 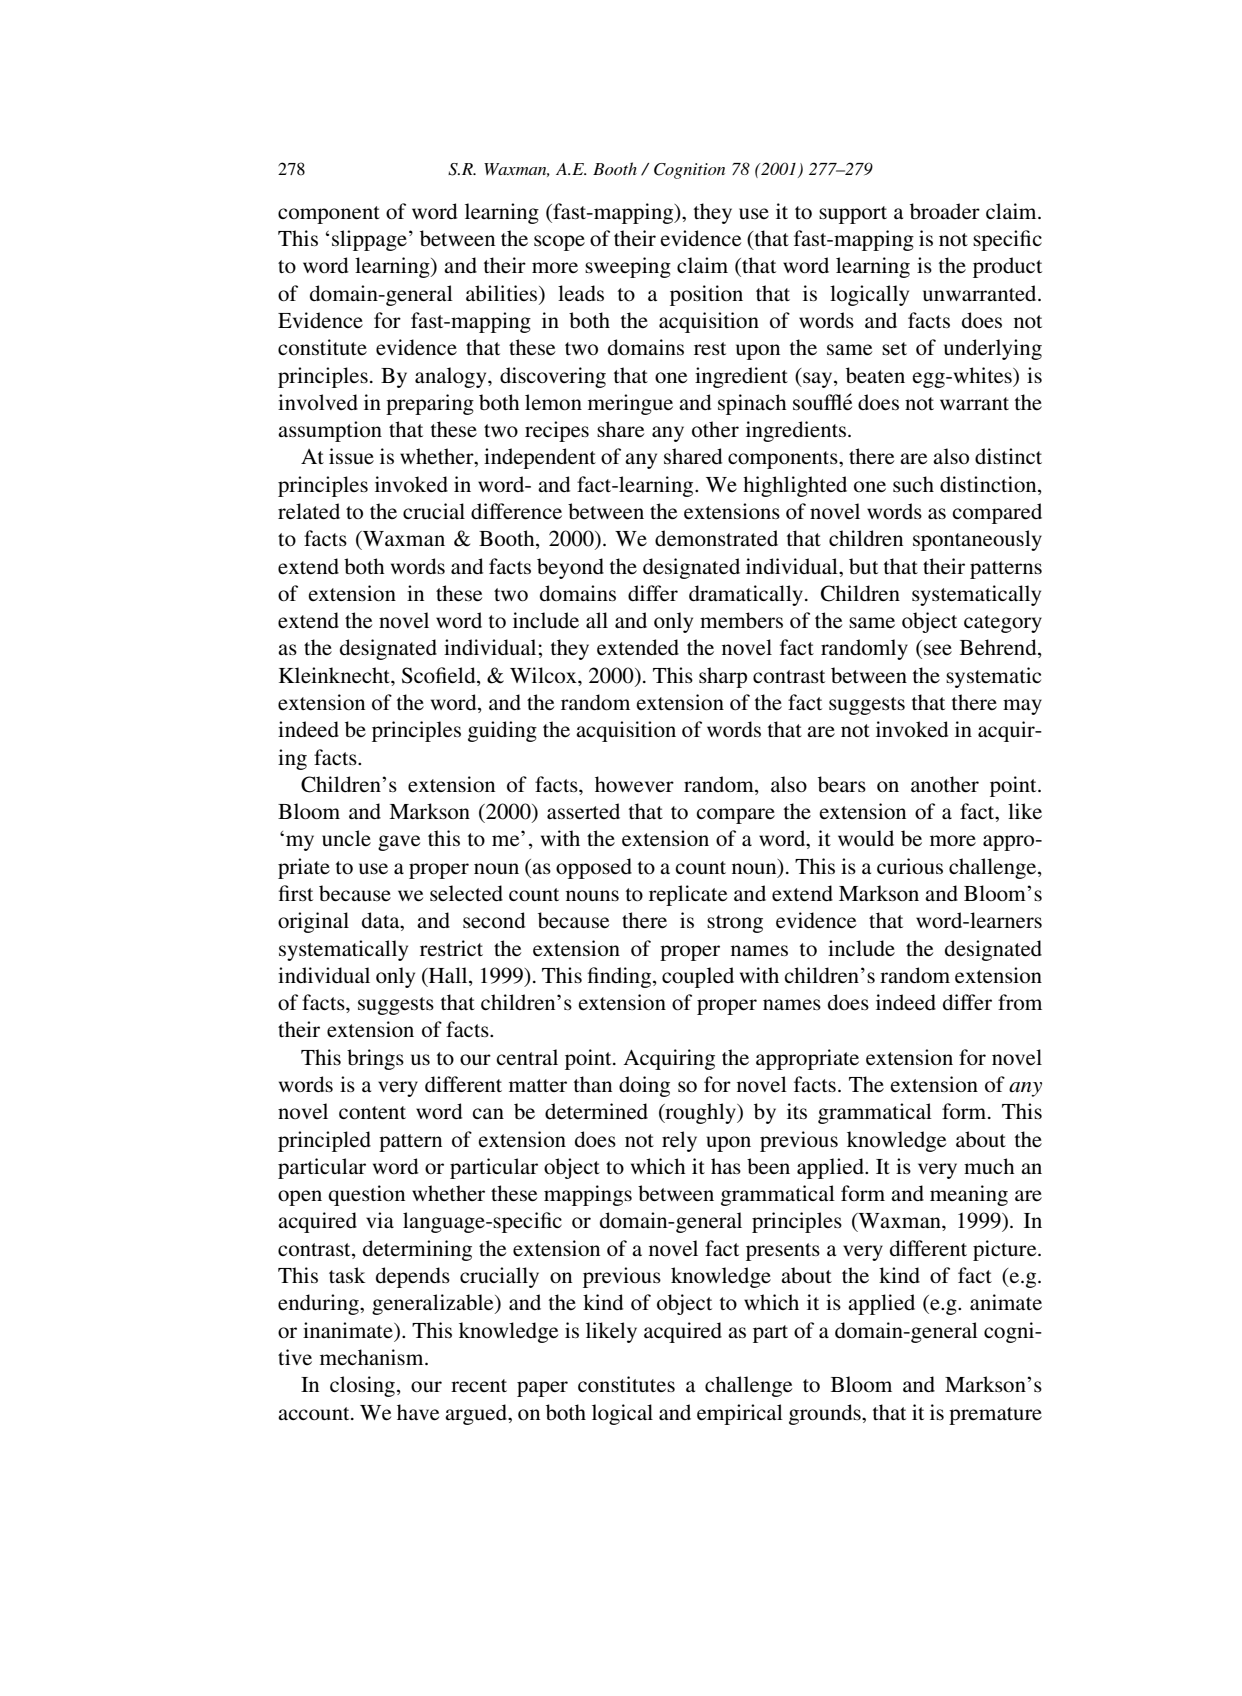 I want to click on demonstrated, so click(x=716, y=538).
